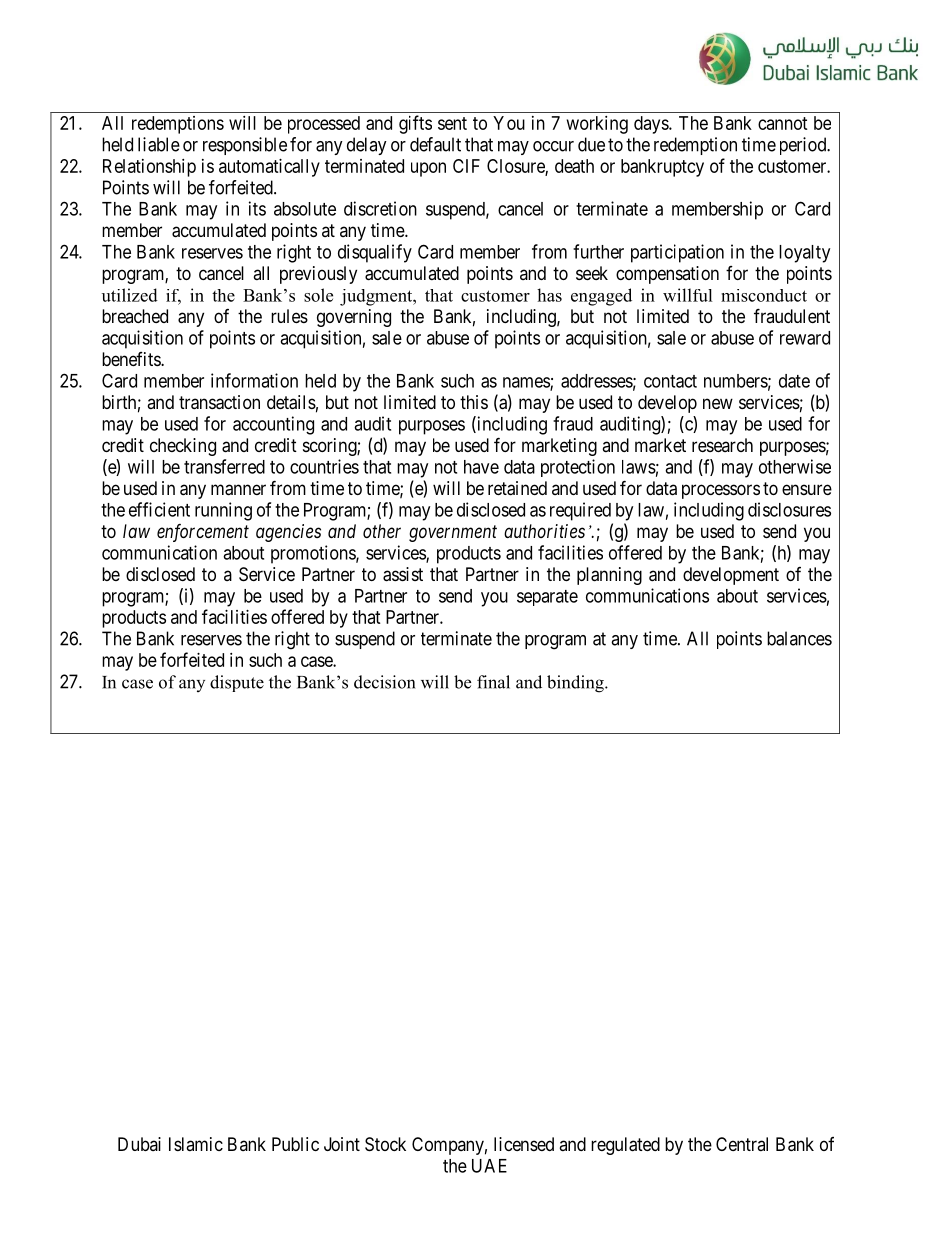  Describe the element at coordinates (493, 682) in the document. I see `final` at that location.
